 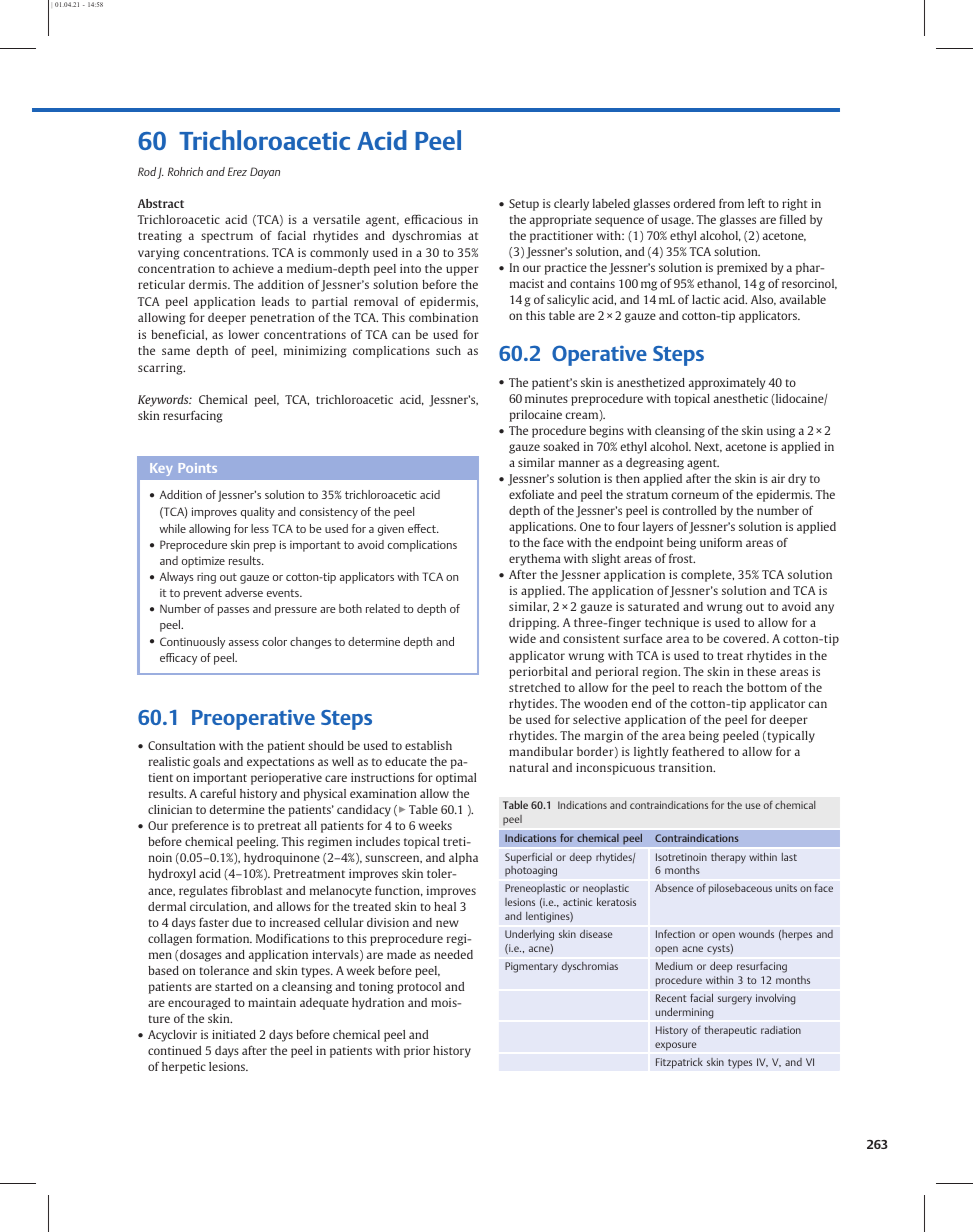 What do you see at coordinates (767, 687) in the image?
I see `bottom` at bounding box center [767, 687].
